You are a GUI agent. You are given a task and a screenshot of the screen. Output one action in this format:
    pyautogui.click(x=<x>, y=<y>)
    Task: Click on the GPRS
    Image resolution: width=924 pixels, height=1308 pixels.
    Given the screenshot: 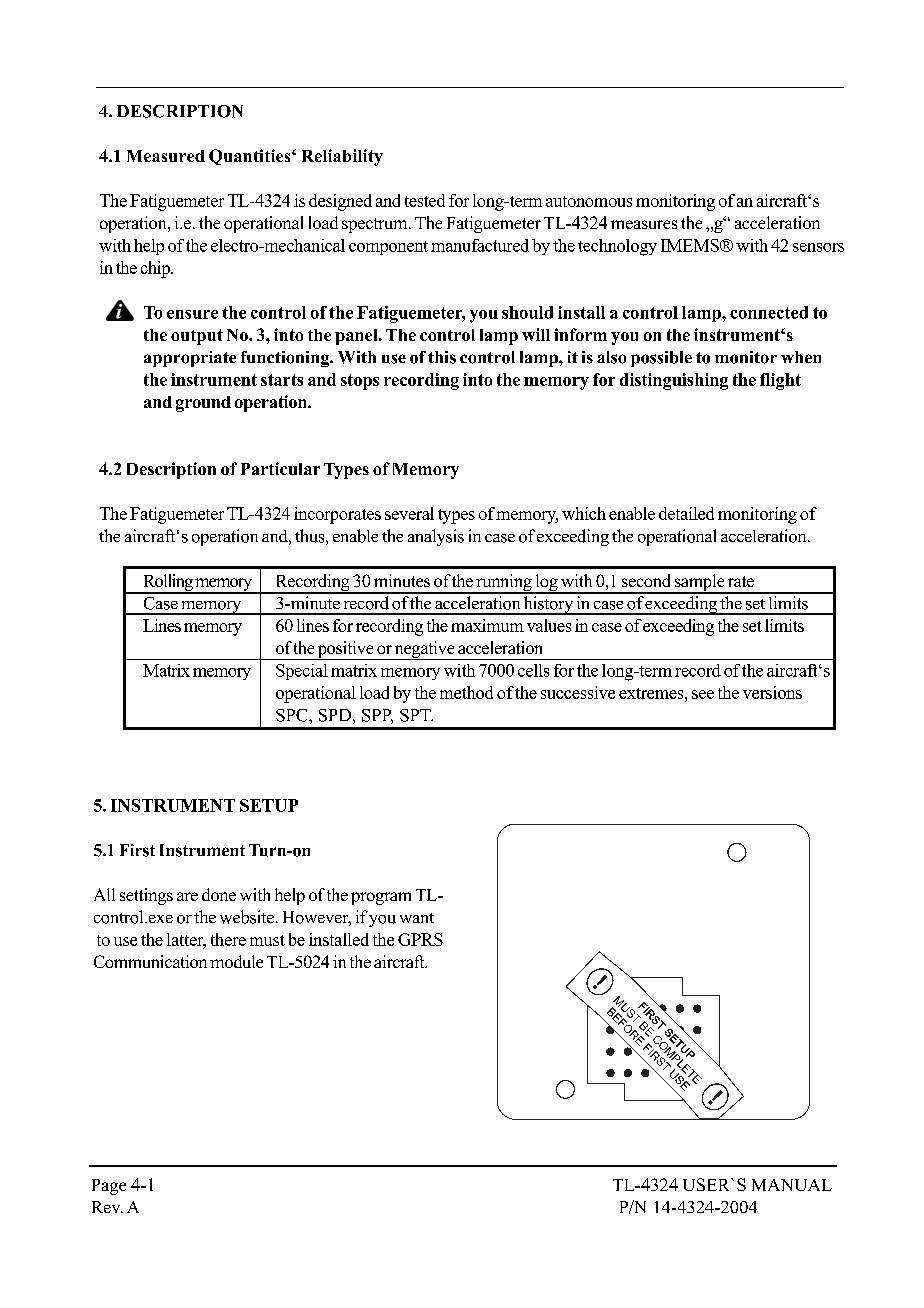 What is the action you would take?
    pyautogui.click(x=420, y=939)
